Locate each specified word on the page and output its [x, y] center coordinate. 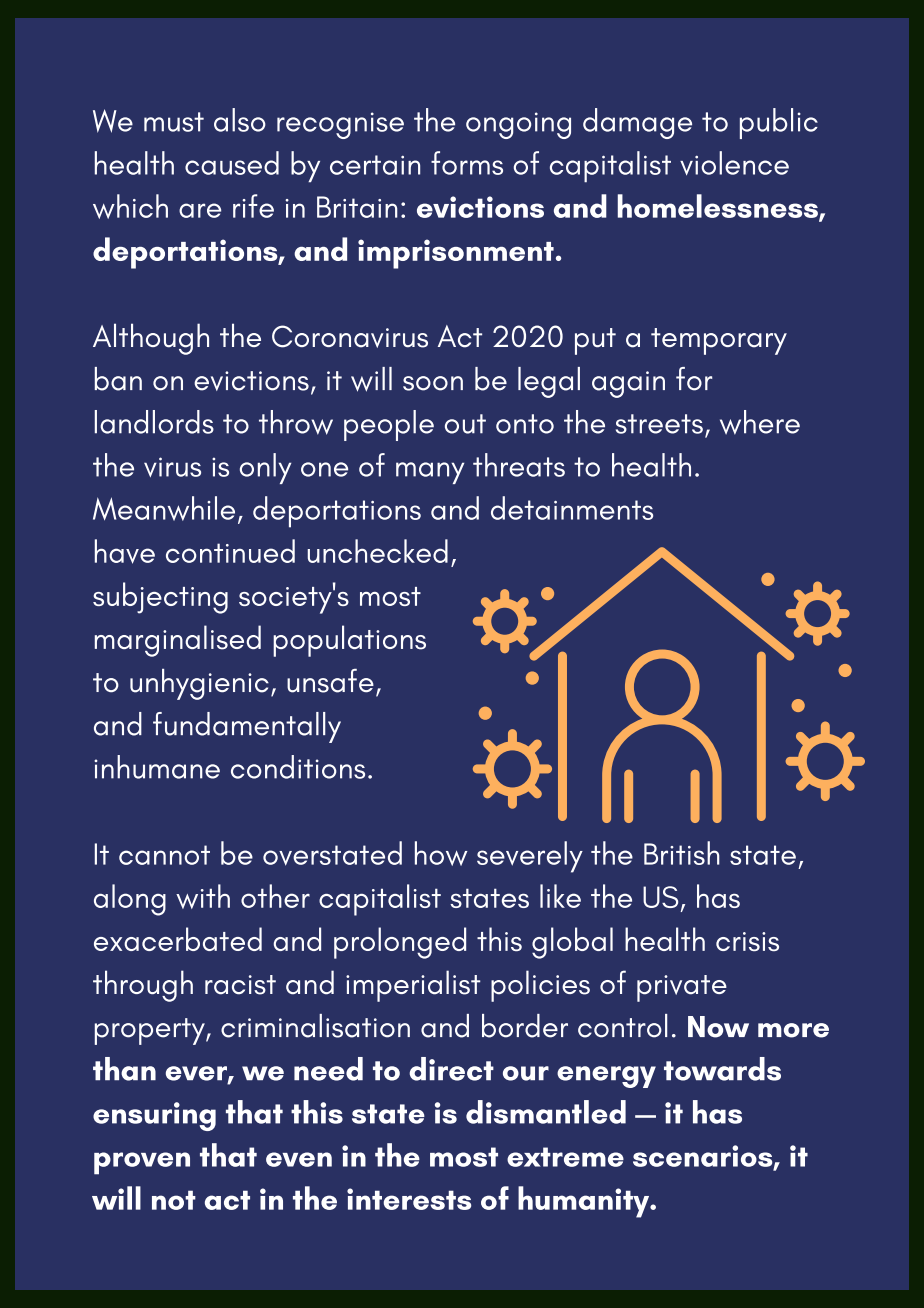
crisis [747, 941]
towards [722, 1069]
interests [409, 1199]
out [465, 424]
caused [232, 163]
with [203, 896]
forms [467, 163]
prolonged [400, 943]
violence [734, 163]
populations [349, 641]
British [682, 853]
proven [142, 1163]
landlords [154, 422]
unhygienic [199, 684]
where [760, 422]
